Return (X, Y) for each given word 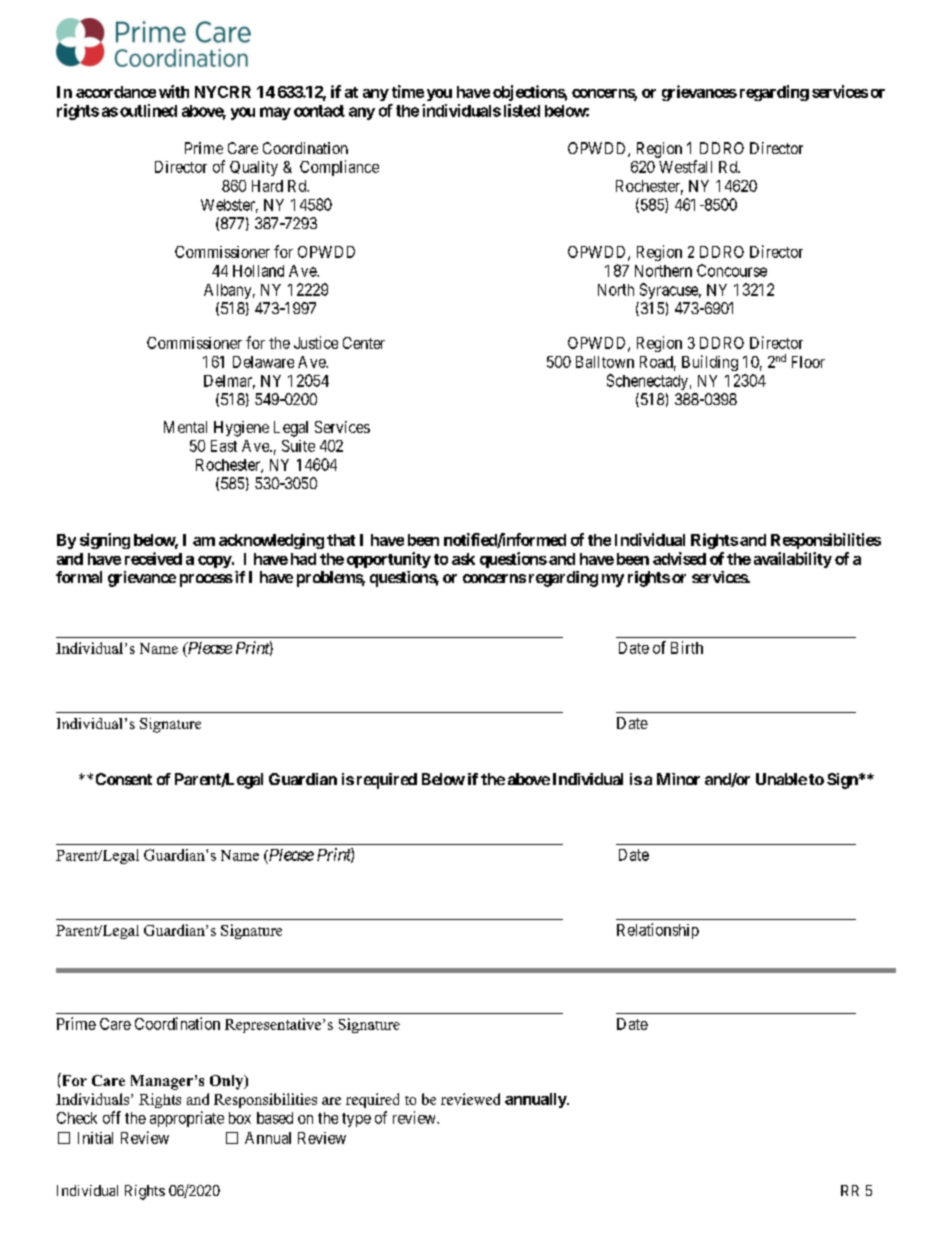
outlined (148, 110)
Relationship (658, 931)
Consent (124, 779)
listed (522, 110)
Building (710, 363)
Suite (298, 446)
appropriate (187, 1119)
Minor (678, 779)
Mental (185, 427)
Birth (687, 647)
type (356, 1120)
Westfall (685, 166)
